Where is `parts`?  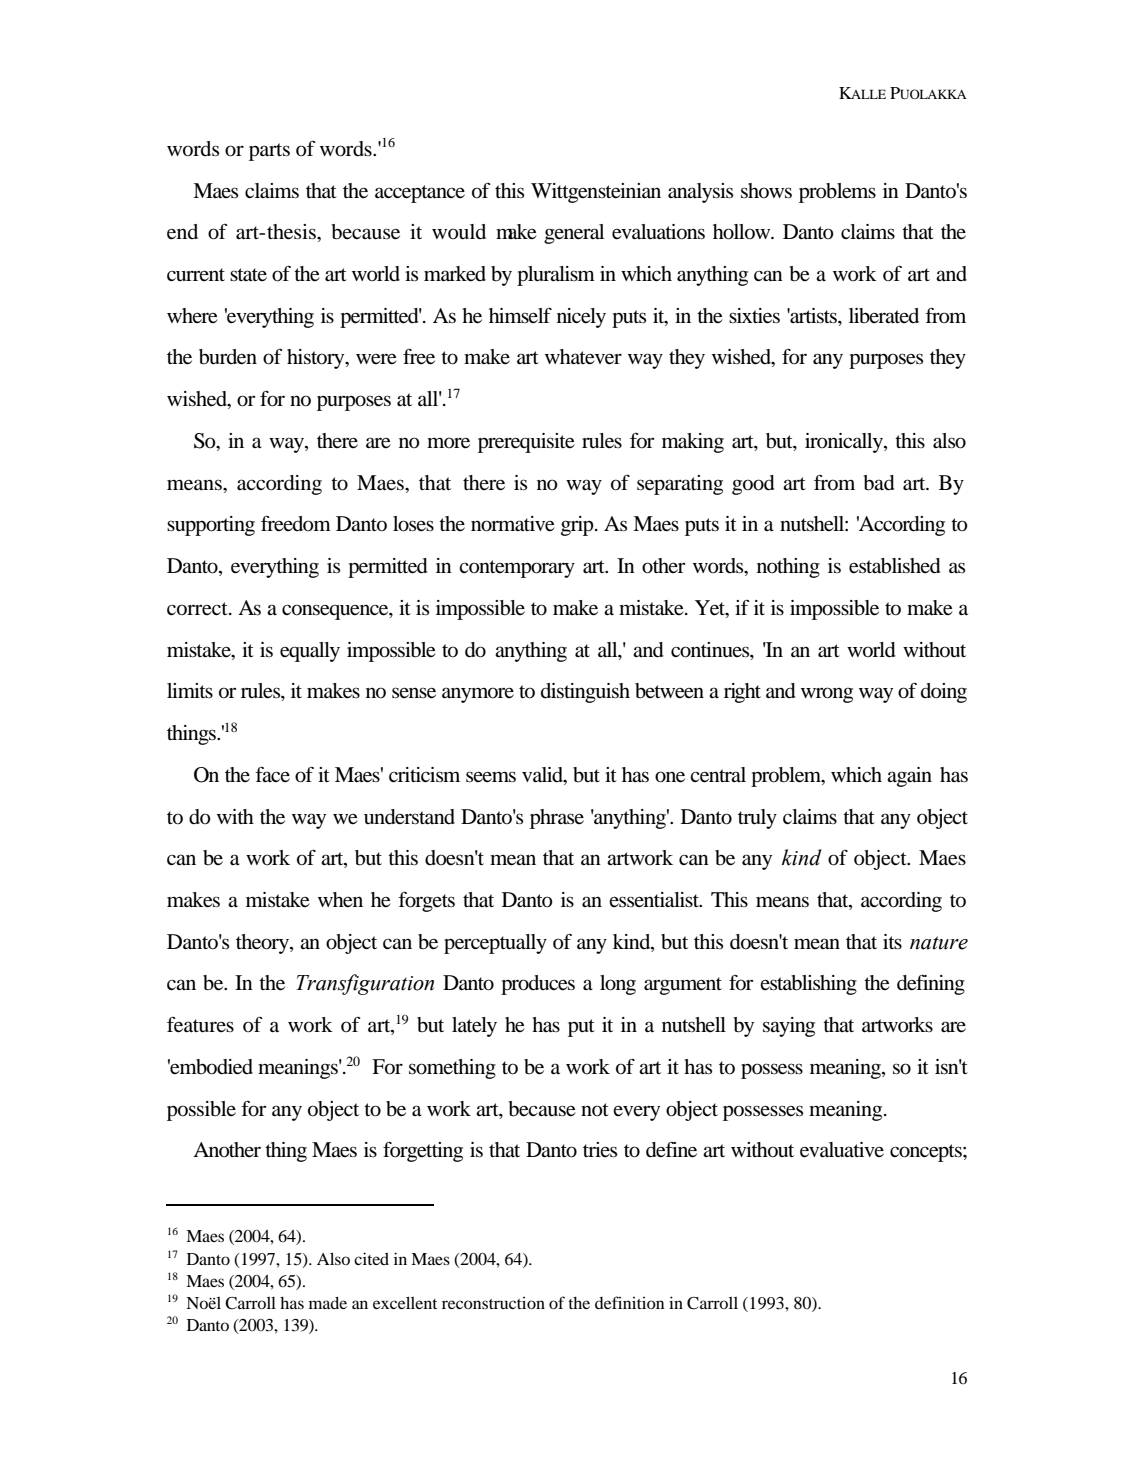 parts is located at coordinates (269, 152).
